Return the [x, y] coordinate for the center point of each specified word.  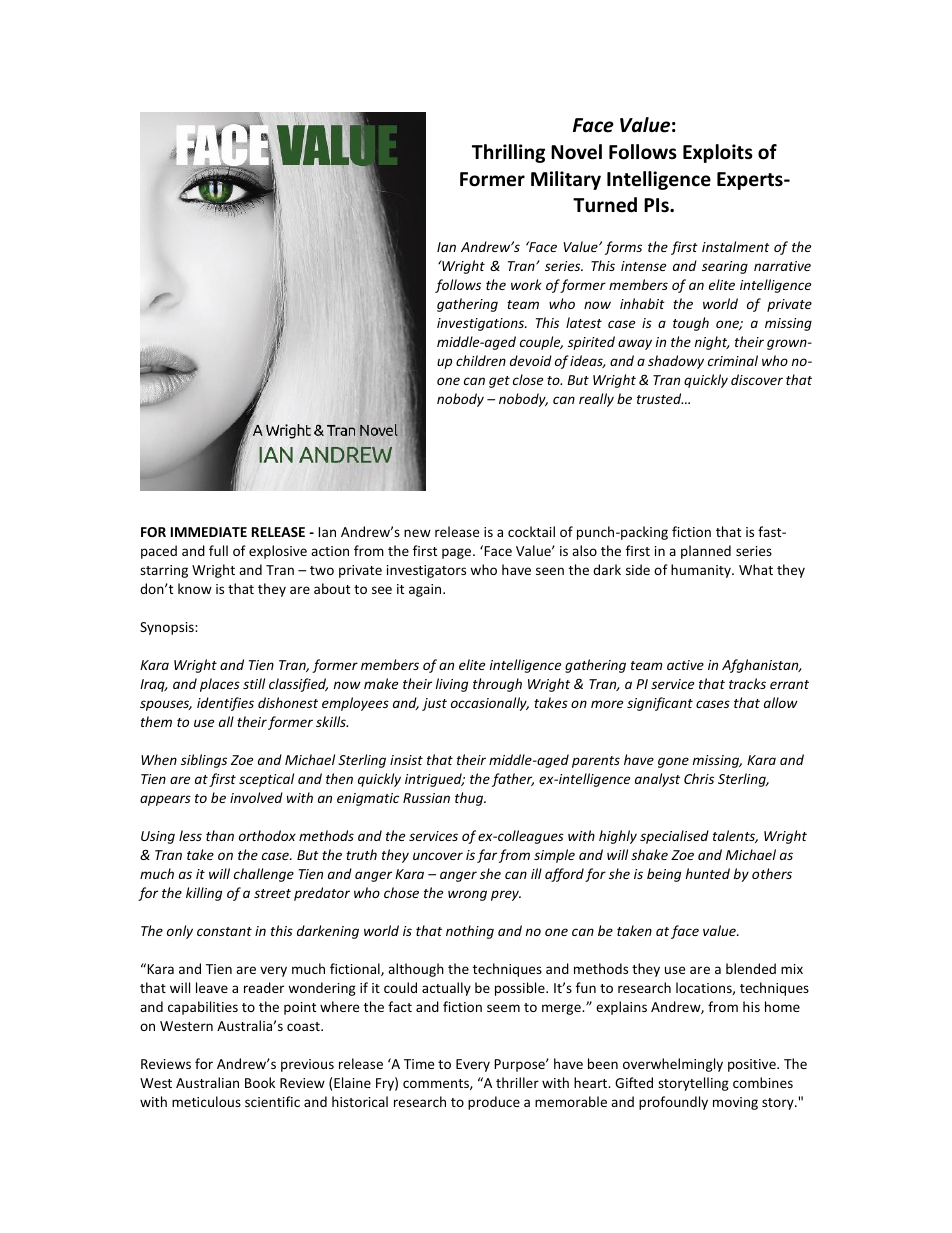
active [685, 665]
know [195, 588]
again [426, 590]
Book [260, 1082]
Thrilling [508, 153]
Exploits [718, 153]
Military [566, 180]
